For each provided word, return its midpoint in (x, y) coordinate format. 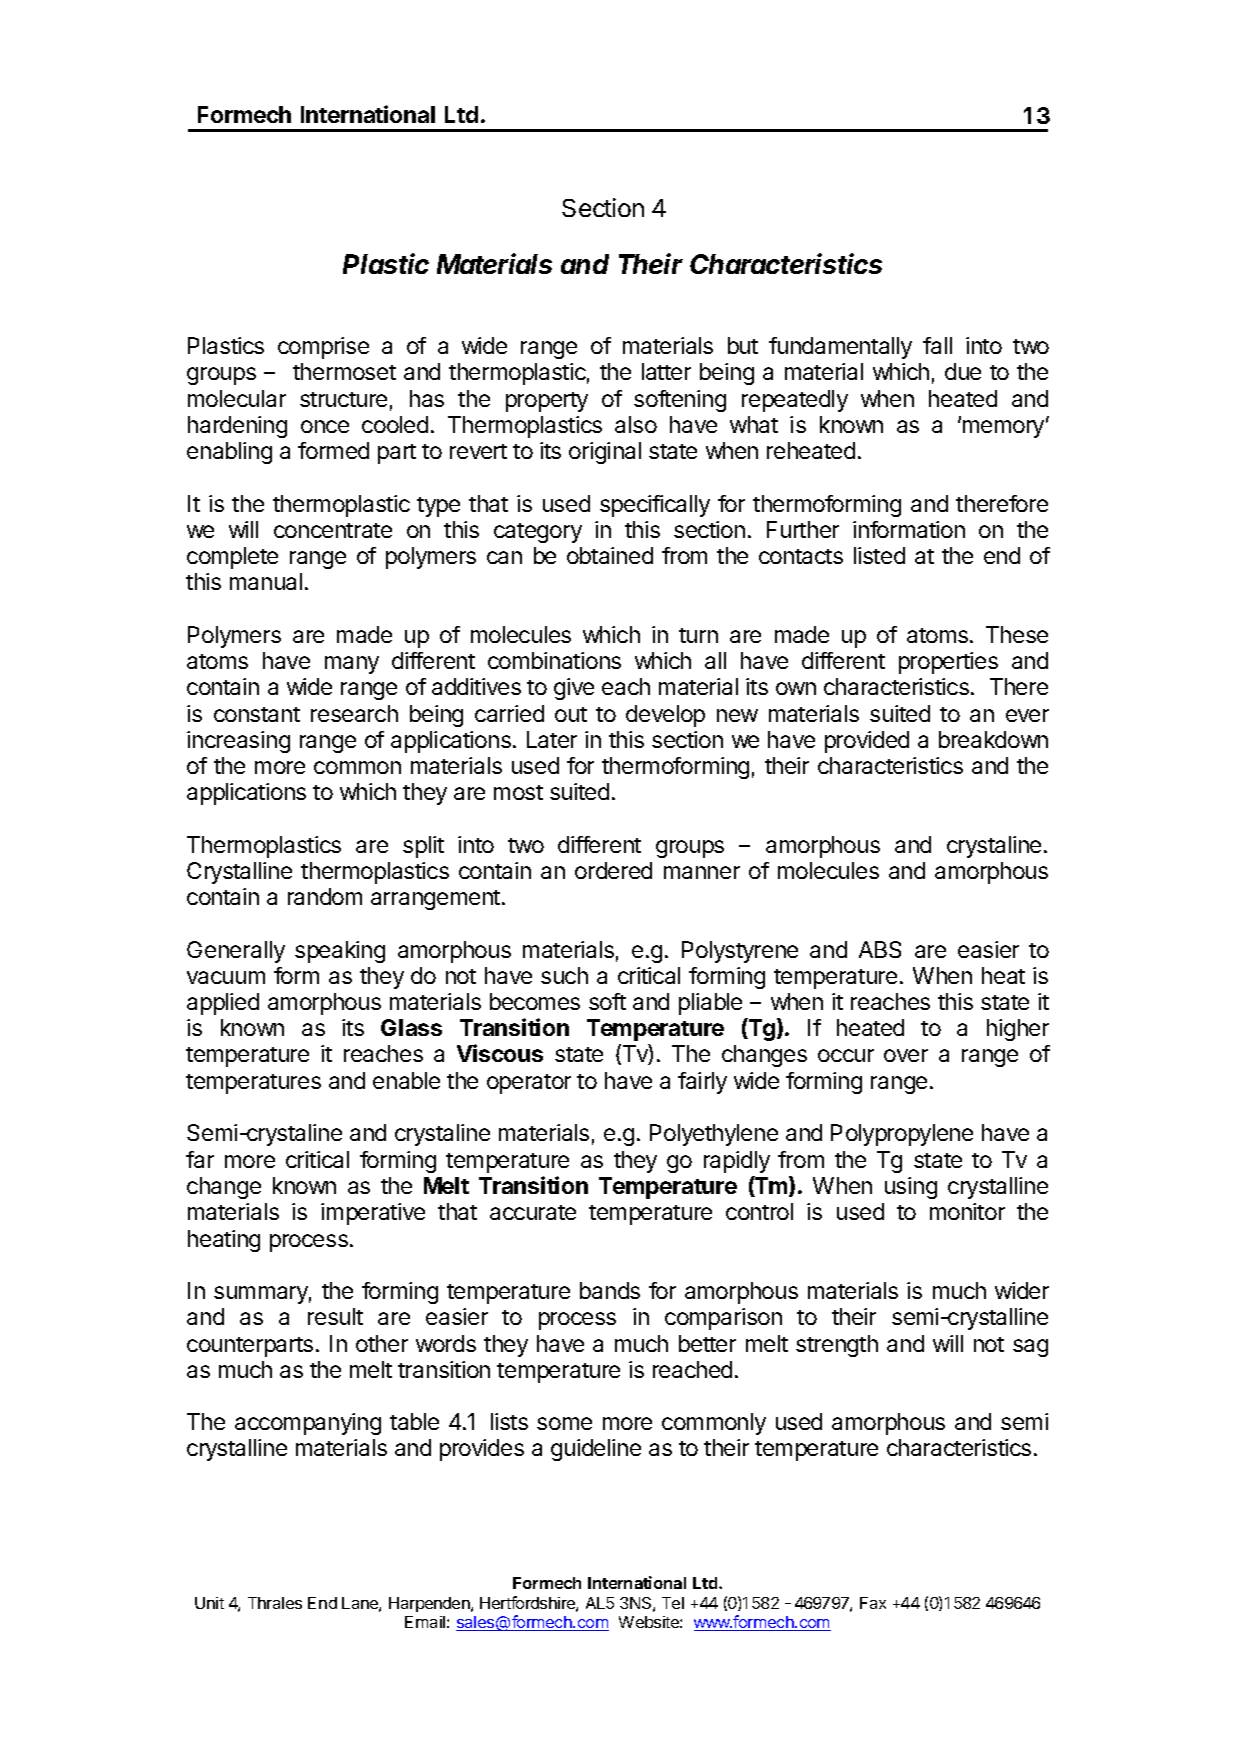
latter (666, 371)
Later (552, 739)
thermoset (344, 371)
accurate (533, 1212)
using (911, 1188)
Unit (209, 1603)
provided (867, 742)
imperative (373, 1214)
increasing (238, 742)
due (963, 371)
